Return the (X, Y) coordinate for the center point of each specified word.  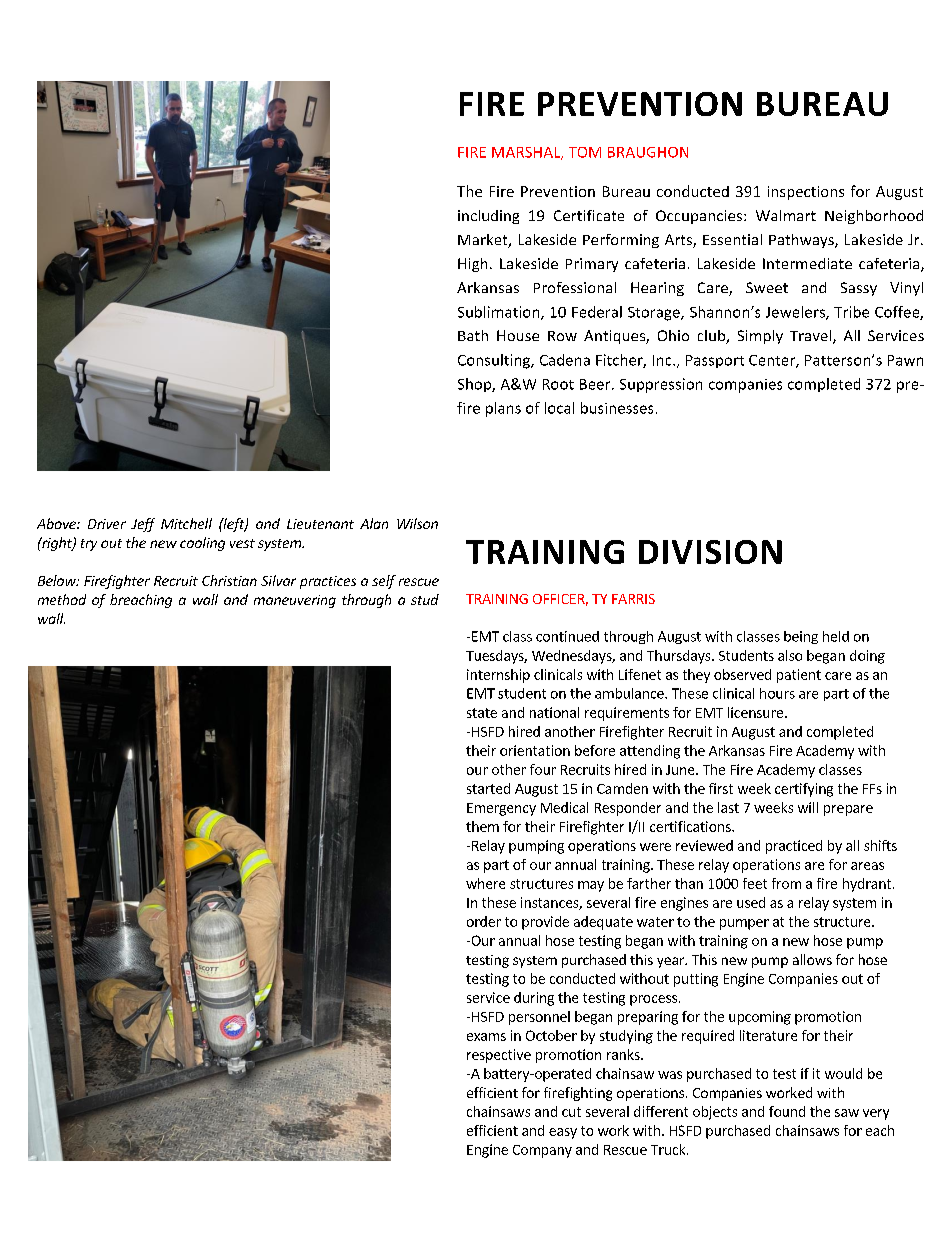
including (488, 217)
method (62, 599)
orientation (535, 750)
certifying (804, 790)
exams (486, 1037)
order (484, 921)
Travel (812, 337)
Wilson (417, 523)
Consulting (495, 361)
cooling (202, 544)
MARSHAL (527, 153)
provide (545, 923)
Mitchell (186, 523)
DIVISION (710, 552)
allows (812, 959)
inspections (806, 193)
